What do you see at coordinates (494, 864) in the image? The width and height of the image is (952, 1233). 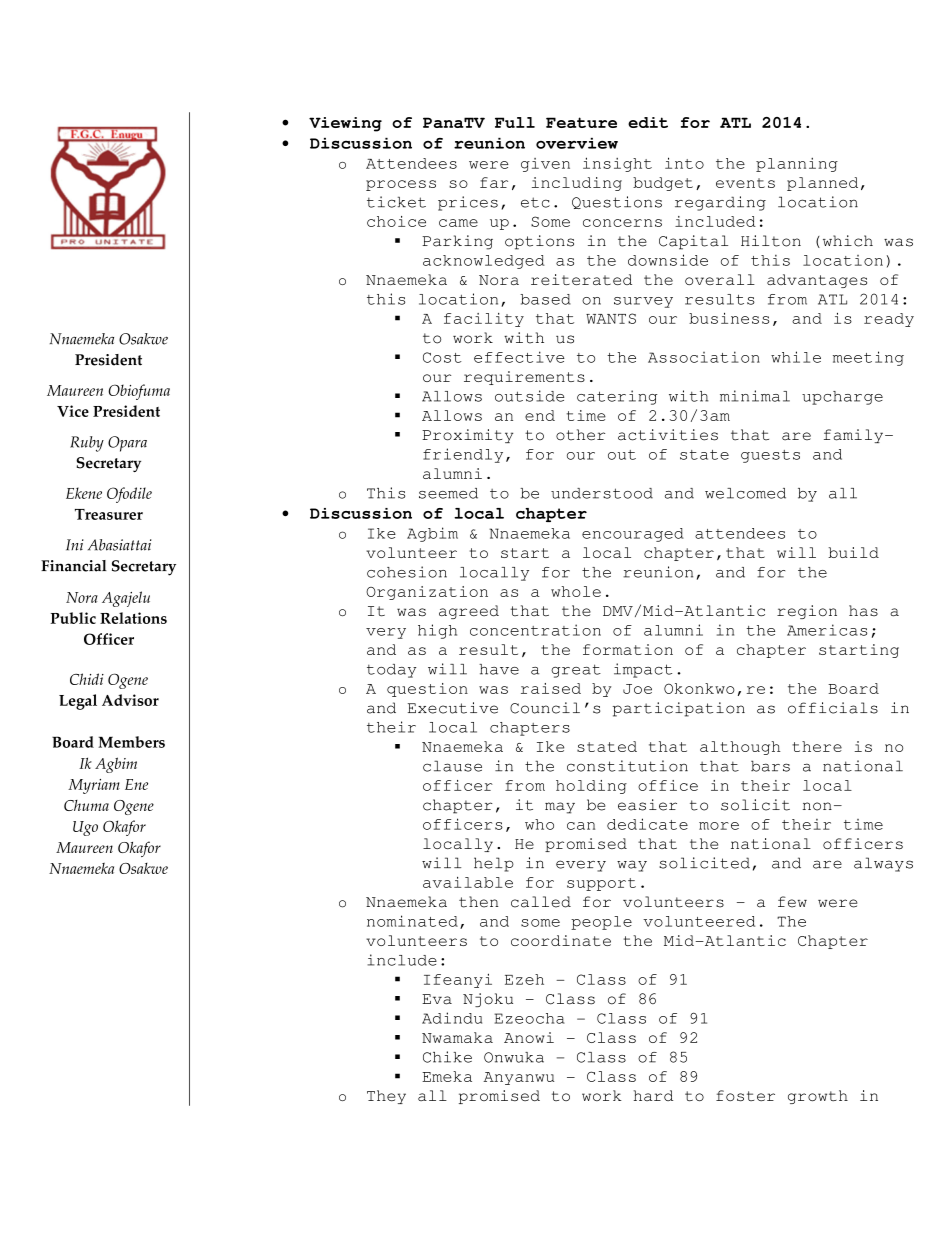 I see `help` at bounding box center [494, 864].
